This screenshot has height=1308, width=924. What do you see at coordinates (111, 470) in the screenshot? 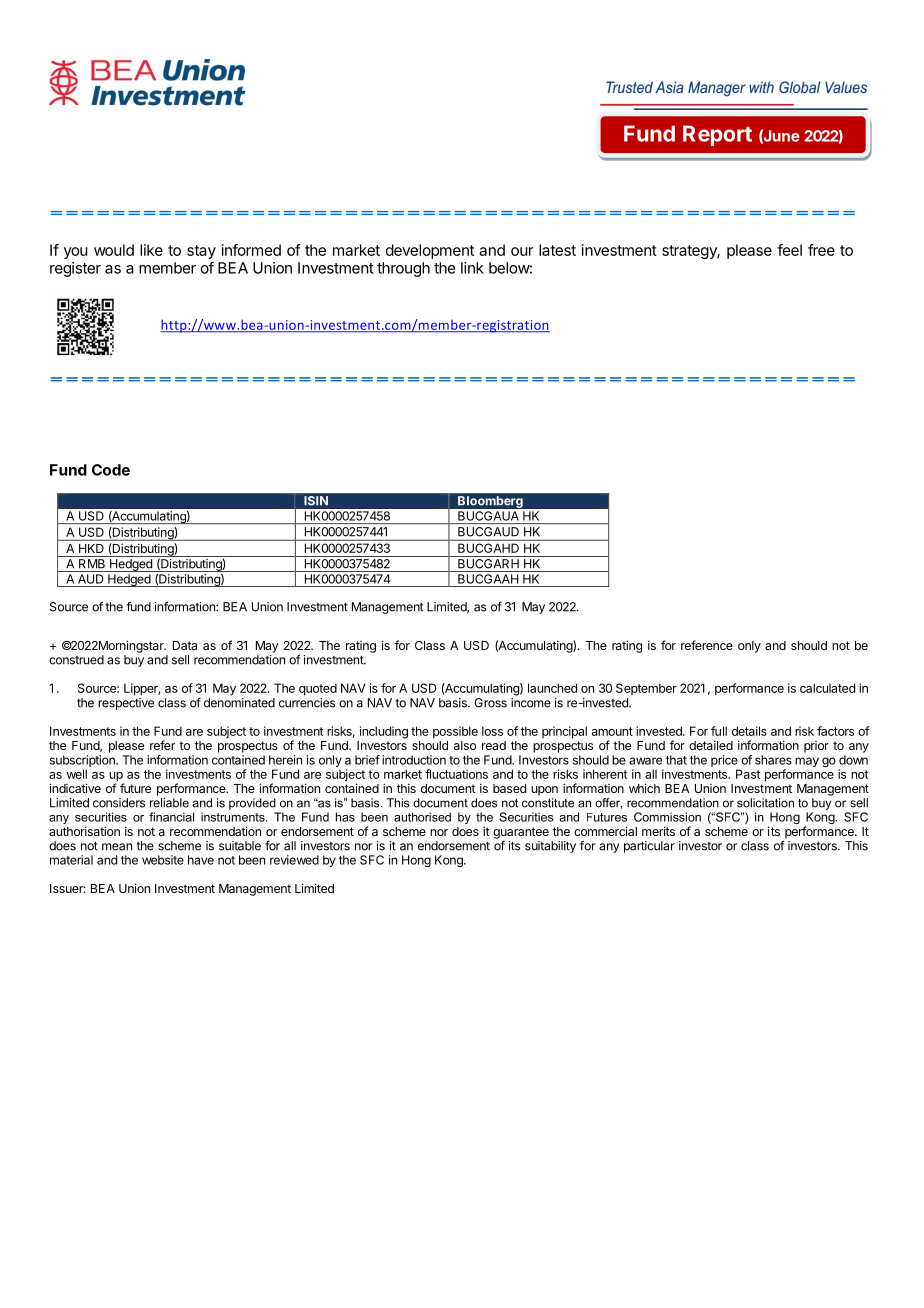
I see `Code` at bounding box center [111, 470].
